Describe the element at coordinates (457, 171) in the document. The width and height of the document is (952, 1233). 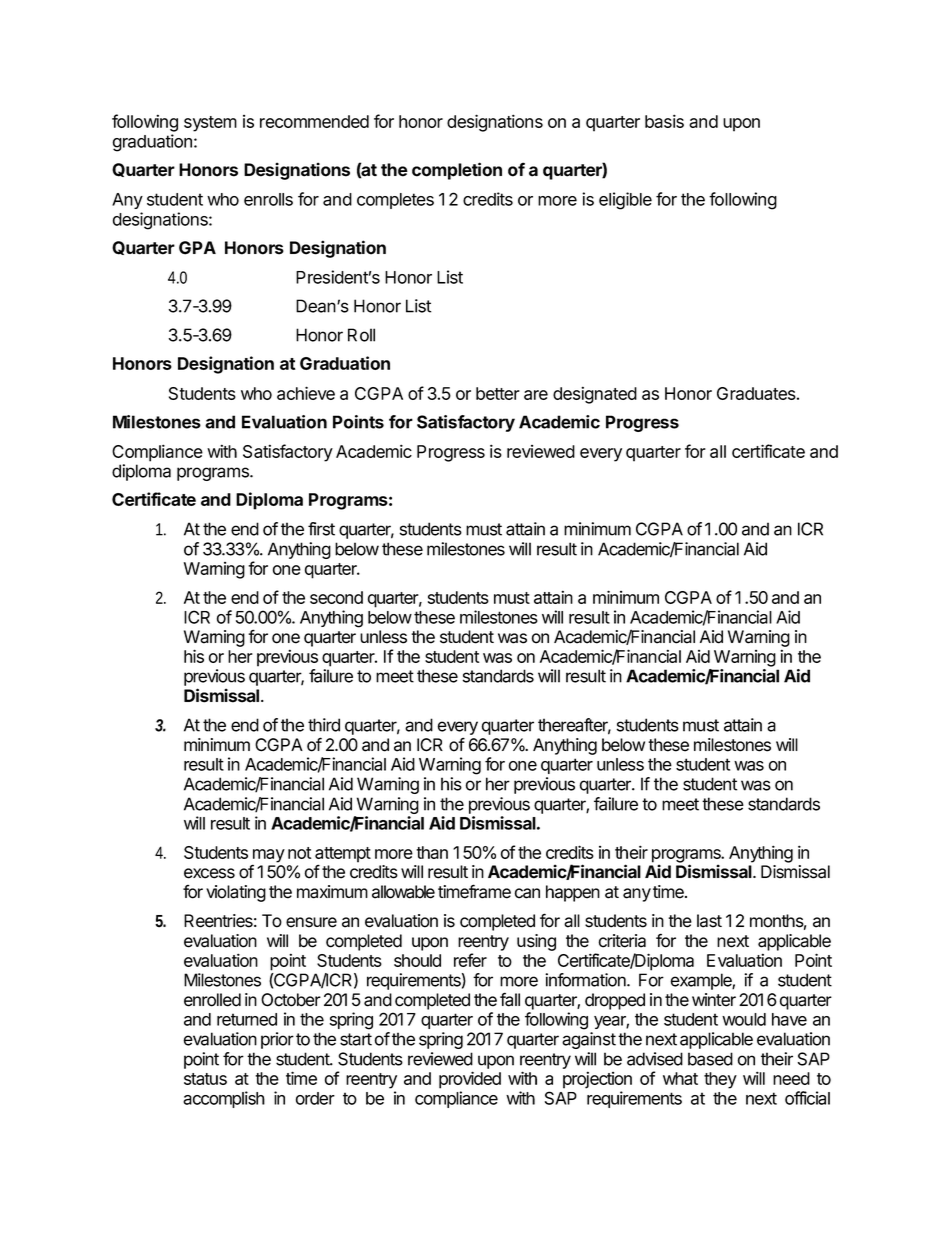
I see `completion` at that location.
